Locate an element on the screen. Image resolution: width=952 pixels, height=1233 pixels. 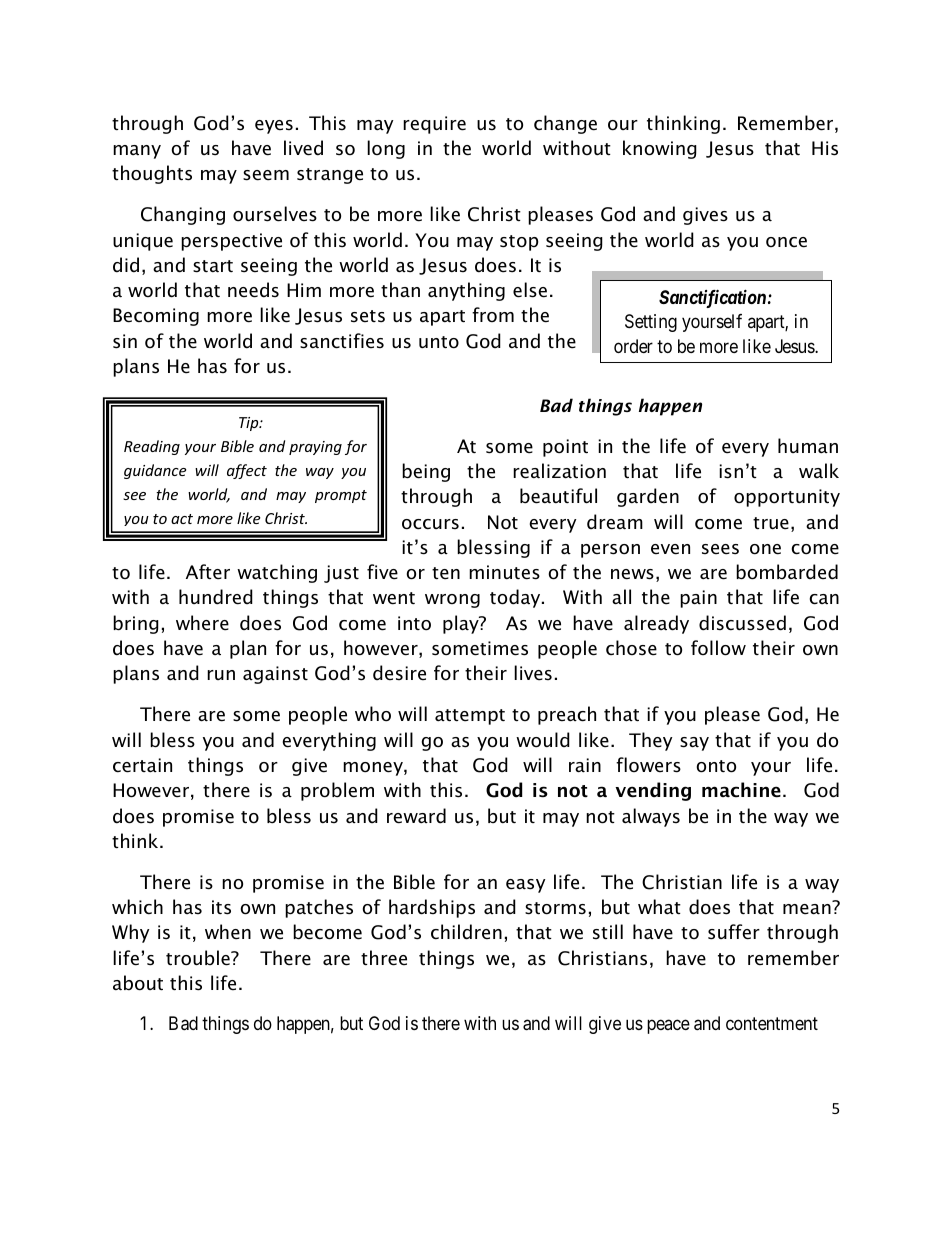
machine is located at coordinates (741, 790).
